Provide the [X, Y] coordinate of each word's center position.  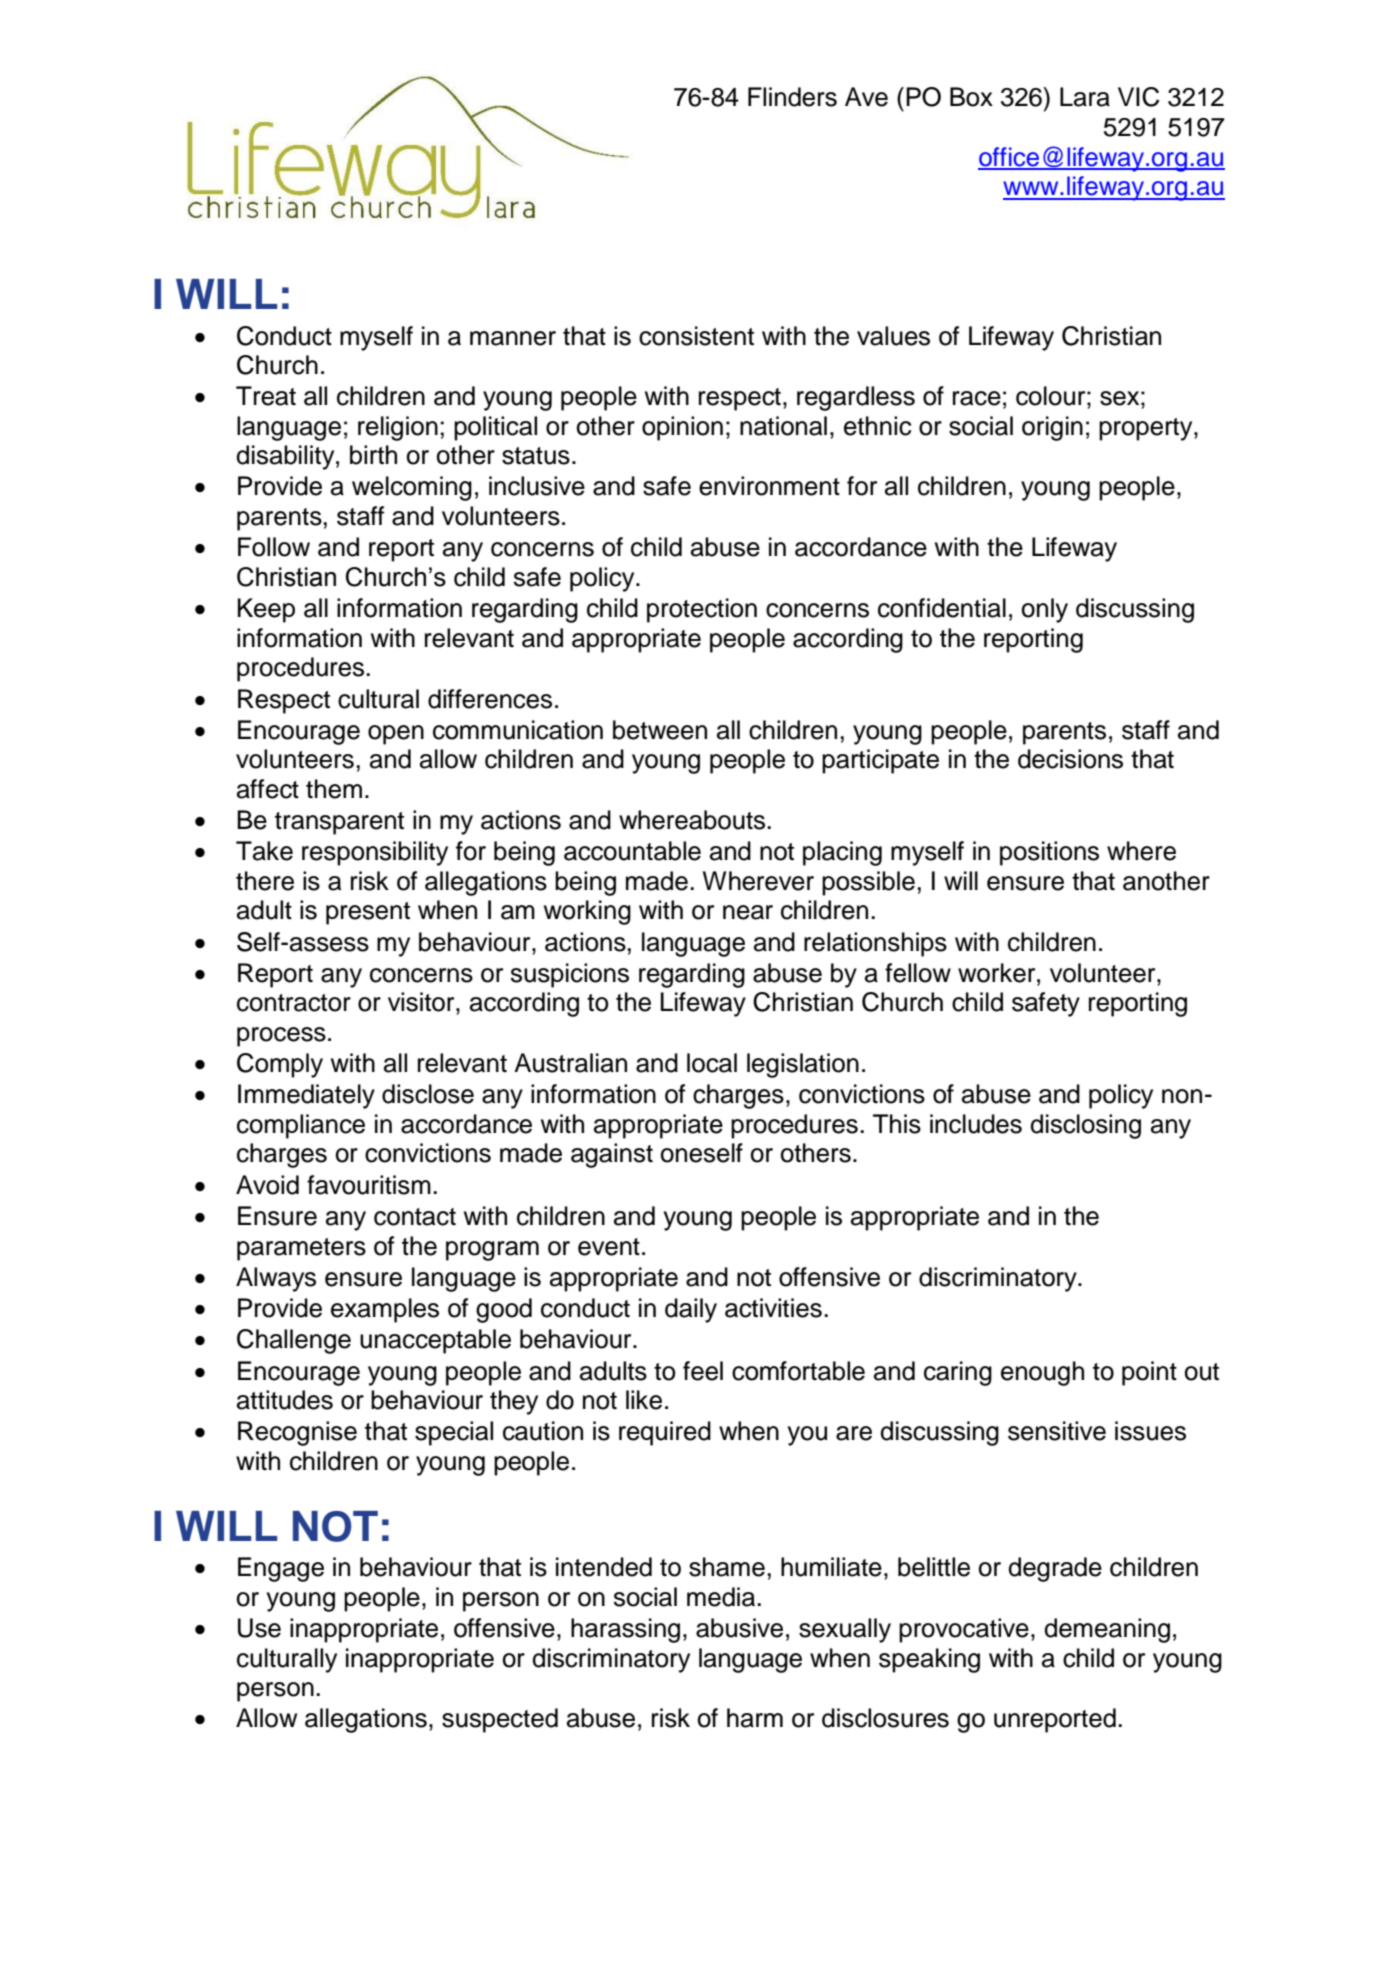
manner [513, 338]
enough [1042, 1373]
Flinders [792, 97]
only [1044, 610]
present [368, 913]
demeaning [1107, 1630]
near [748, 912]
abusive [739, 1628]
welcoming [412, 488]
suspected [500, 1720]
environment [769, 486]
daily [691, 1310]
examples [385, 1310]
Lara [1085, 97]
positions [1049, 853]
